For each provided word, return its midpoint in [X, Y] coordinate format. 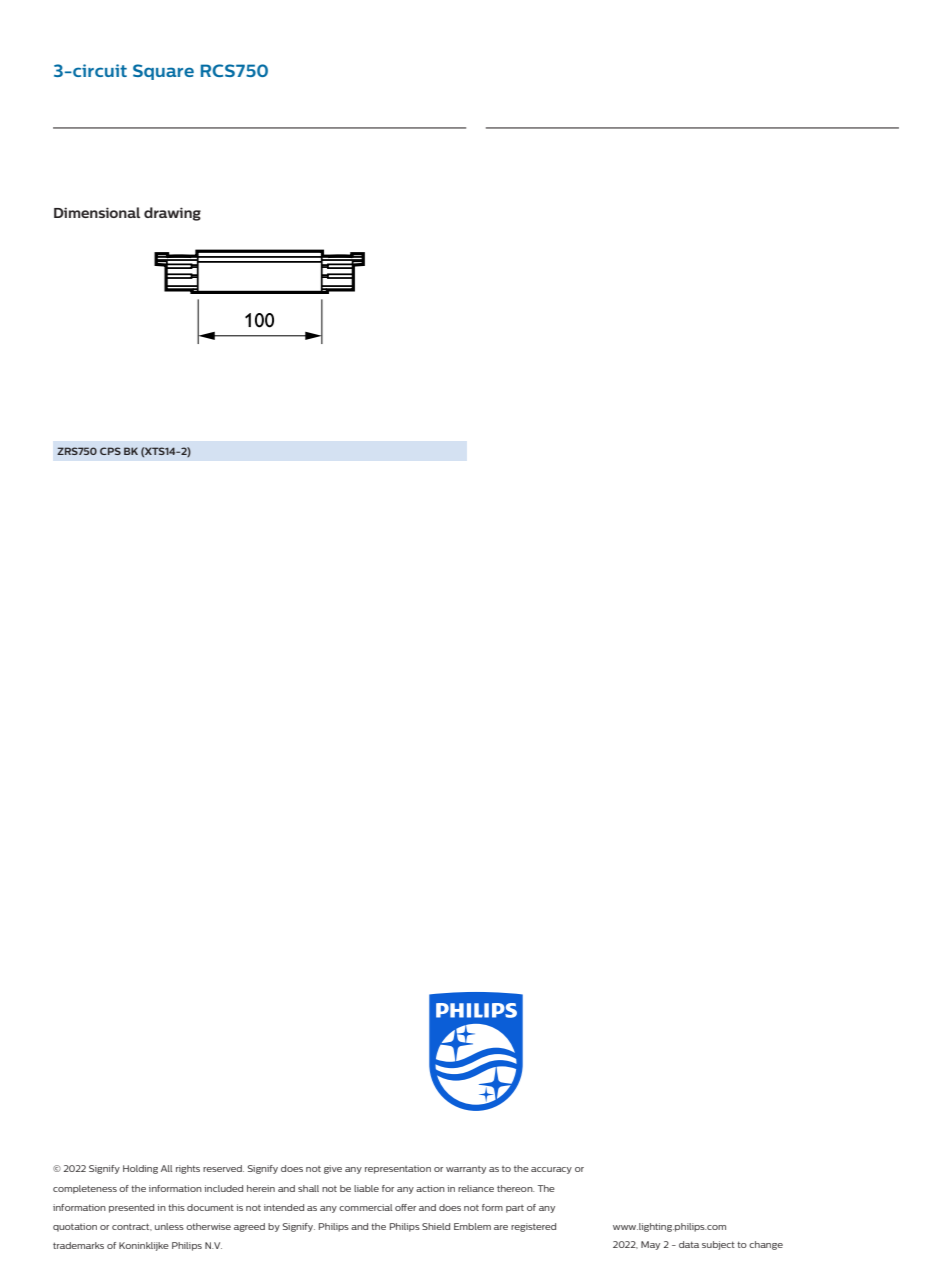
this [176, 1207]
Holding [140, 1169]
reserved [223, 1168]
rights [188, 1169]
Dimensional [97, 212]
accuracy [551, 1170]
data [689, 1244]
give [333, 1169]
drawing [172, 214]
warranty [466, 1170]
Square [163, 72]
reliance [476, 1188]
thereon [515, 1188]
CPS [110, 451]
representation [398, 1169]
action [430, 1188]
